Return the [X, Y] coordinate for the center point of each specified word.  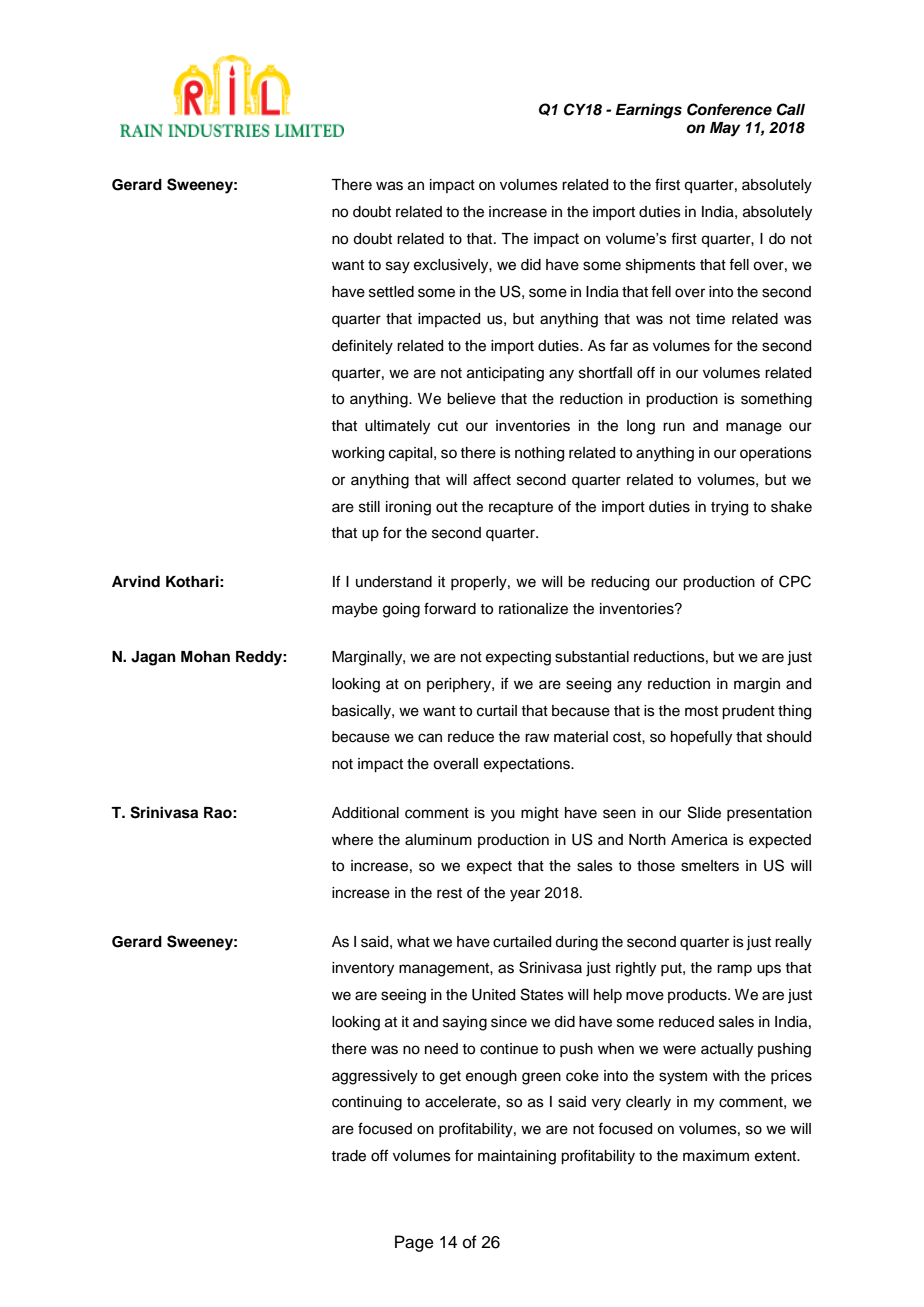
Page [414, 1243]
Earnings [649, 111]
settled [391, 292]
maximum [716, 1156]
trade [348, 1156]
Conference [729, 109]
